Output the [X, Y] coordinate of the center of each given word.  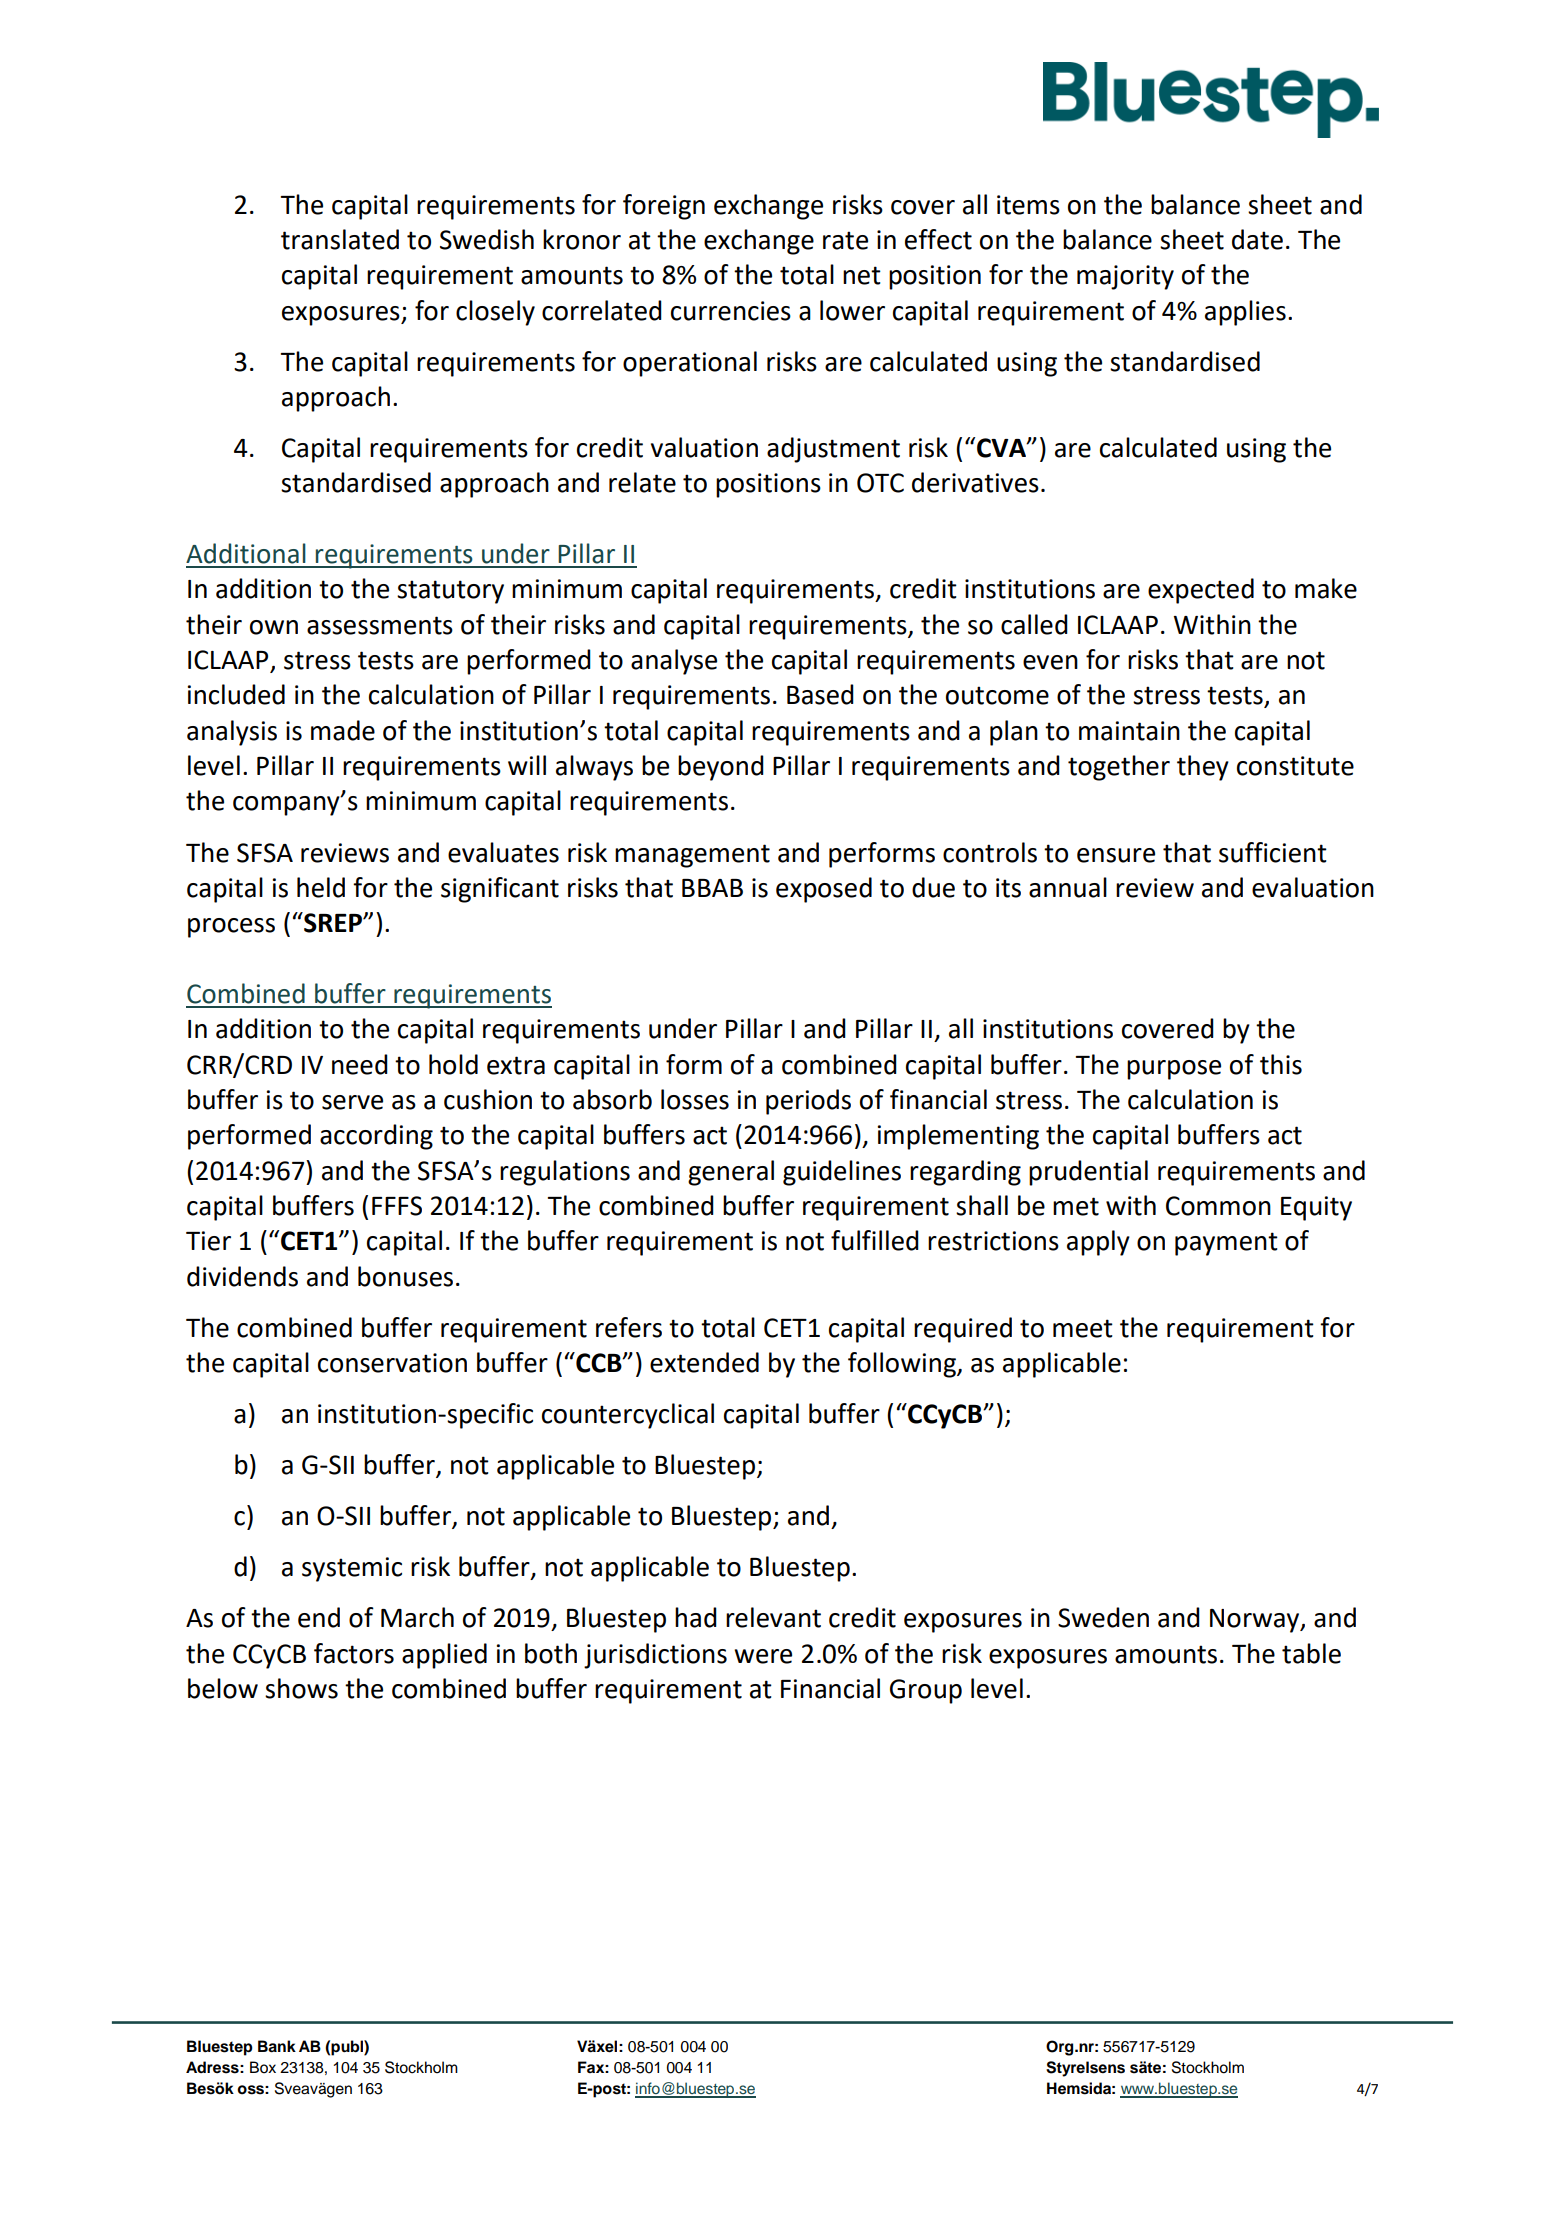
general [731, 1173]
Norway [1256, 1621]
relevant [773, 1617]
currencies [731, 311]
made [343, 730]
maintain [1129, 731]
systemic [352, 1569]
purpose [1174, 1070]
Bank [277, 2046]
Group [926, 1691]
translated [340, 239]
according [376, 1137]
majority [1125, 277]
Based [820, 694]
